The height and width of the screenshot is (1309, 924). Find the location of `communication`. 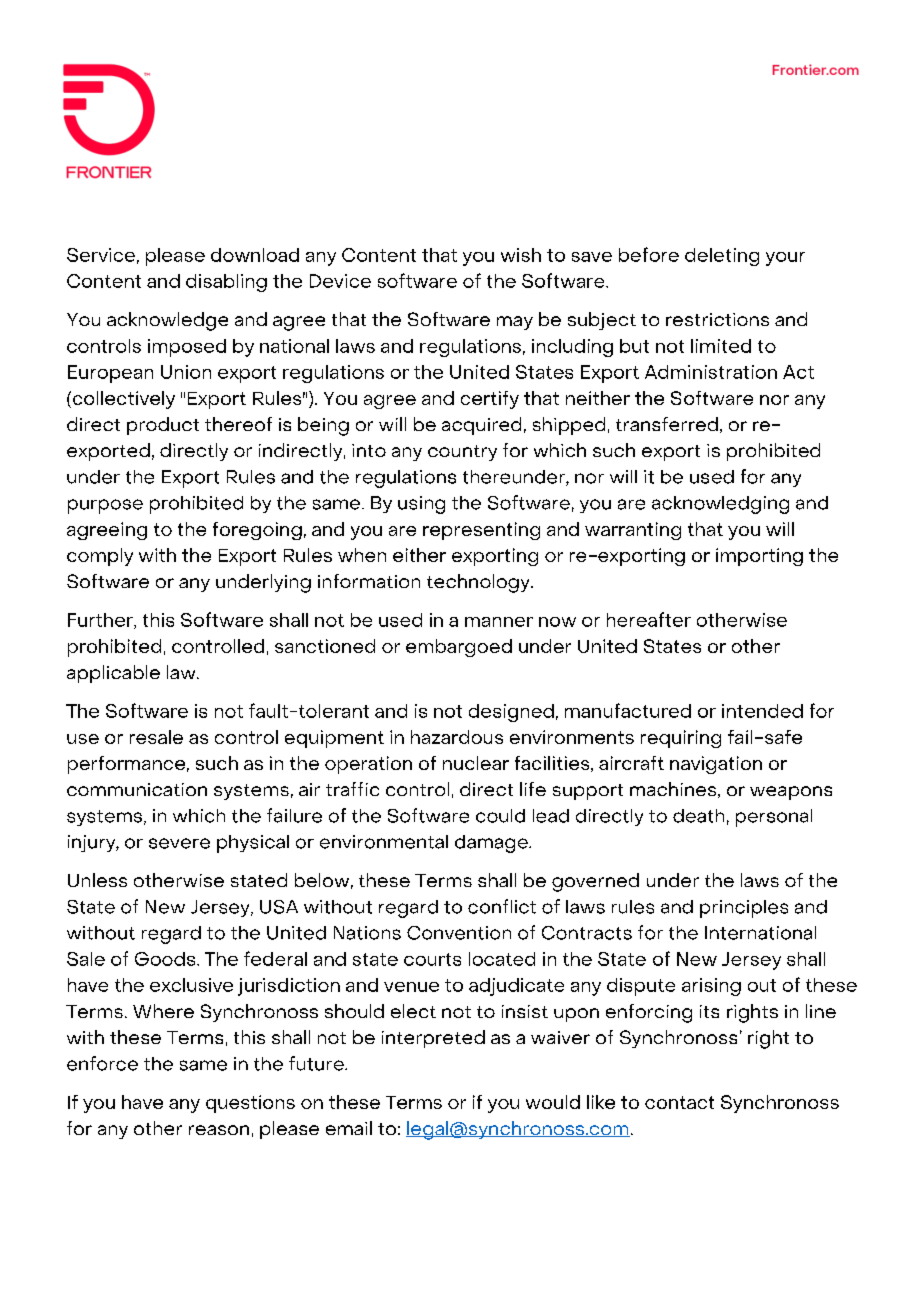

communication is located at coordinates (137, 789).
